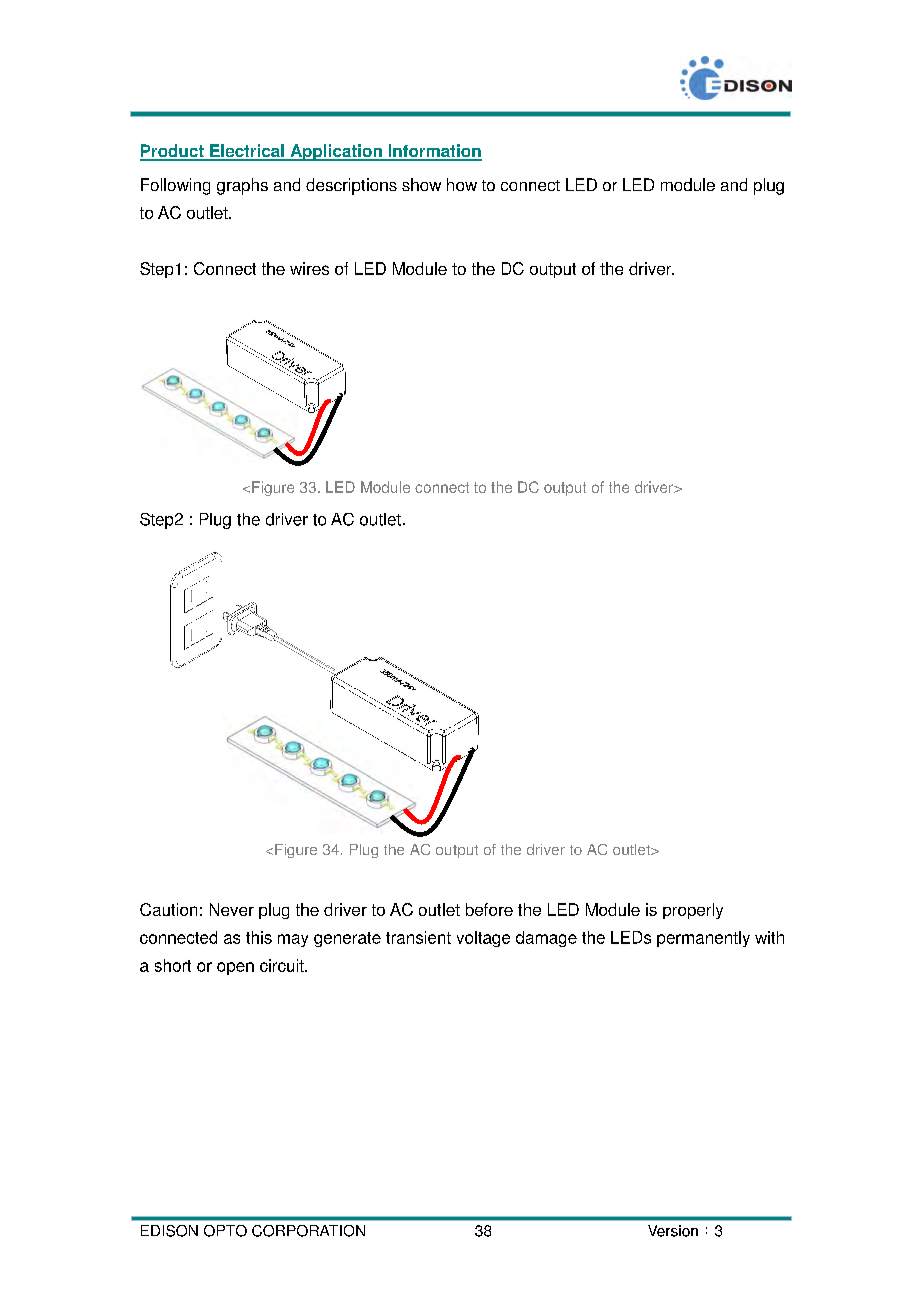  Describe the element at coordinates (434, 152) in the screenshot. I see `Information` at that location.
